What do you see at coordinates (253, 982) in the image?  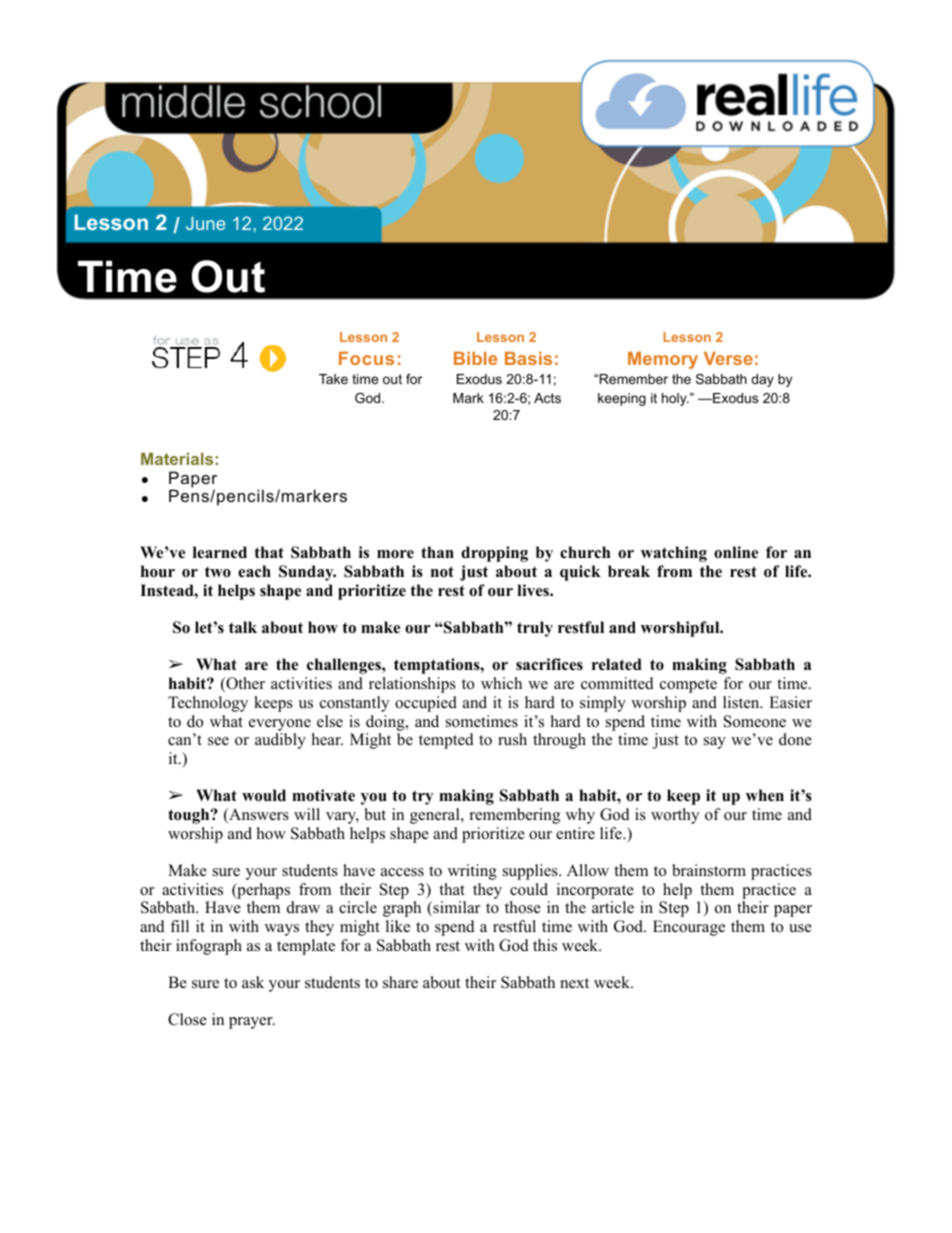 I see `ask` at bounding box center [253, 982].
